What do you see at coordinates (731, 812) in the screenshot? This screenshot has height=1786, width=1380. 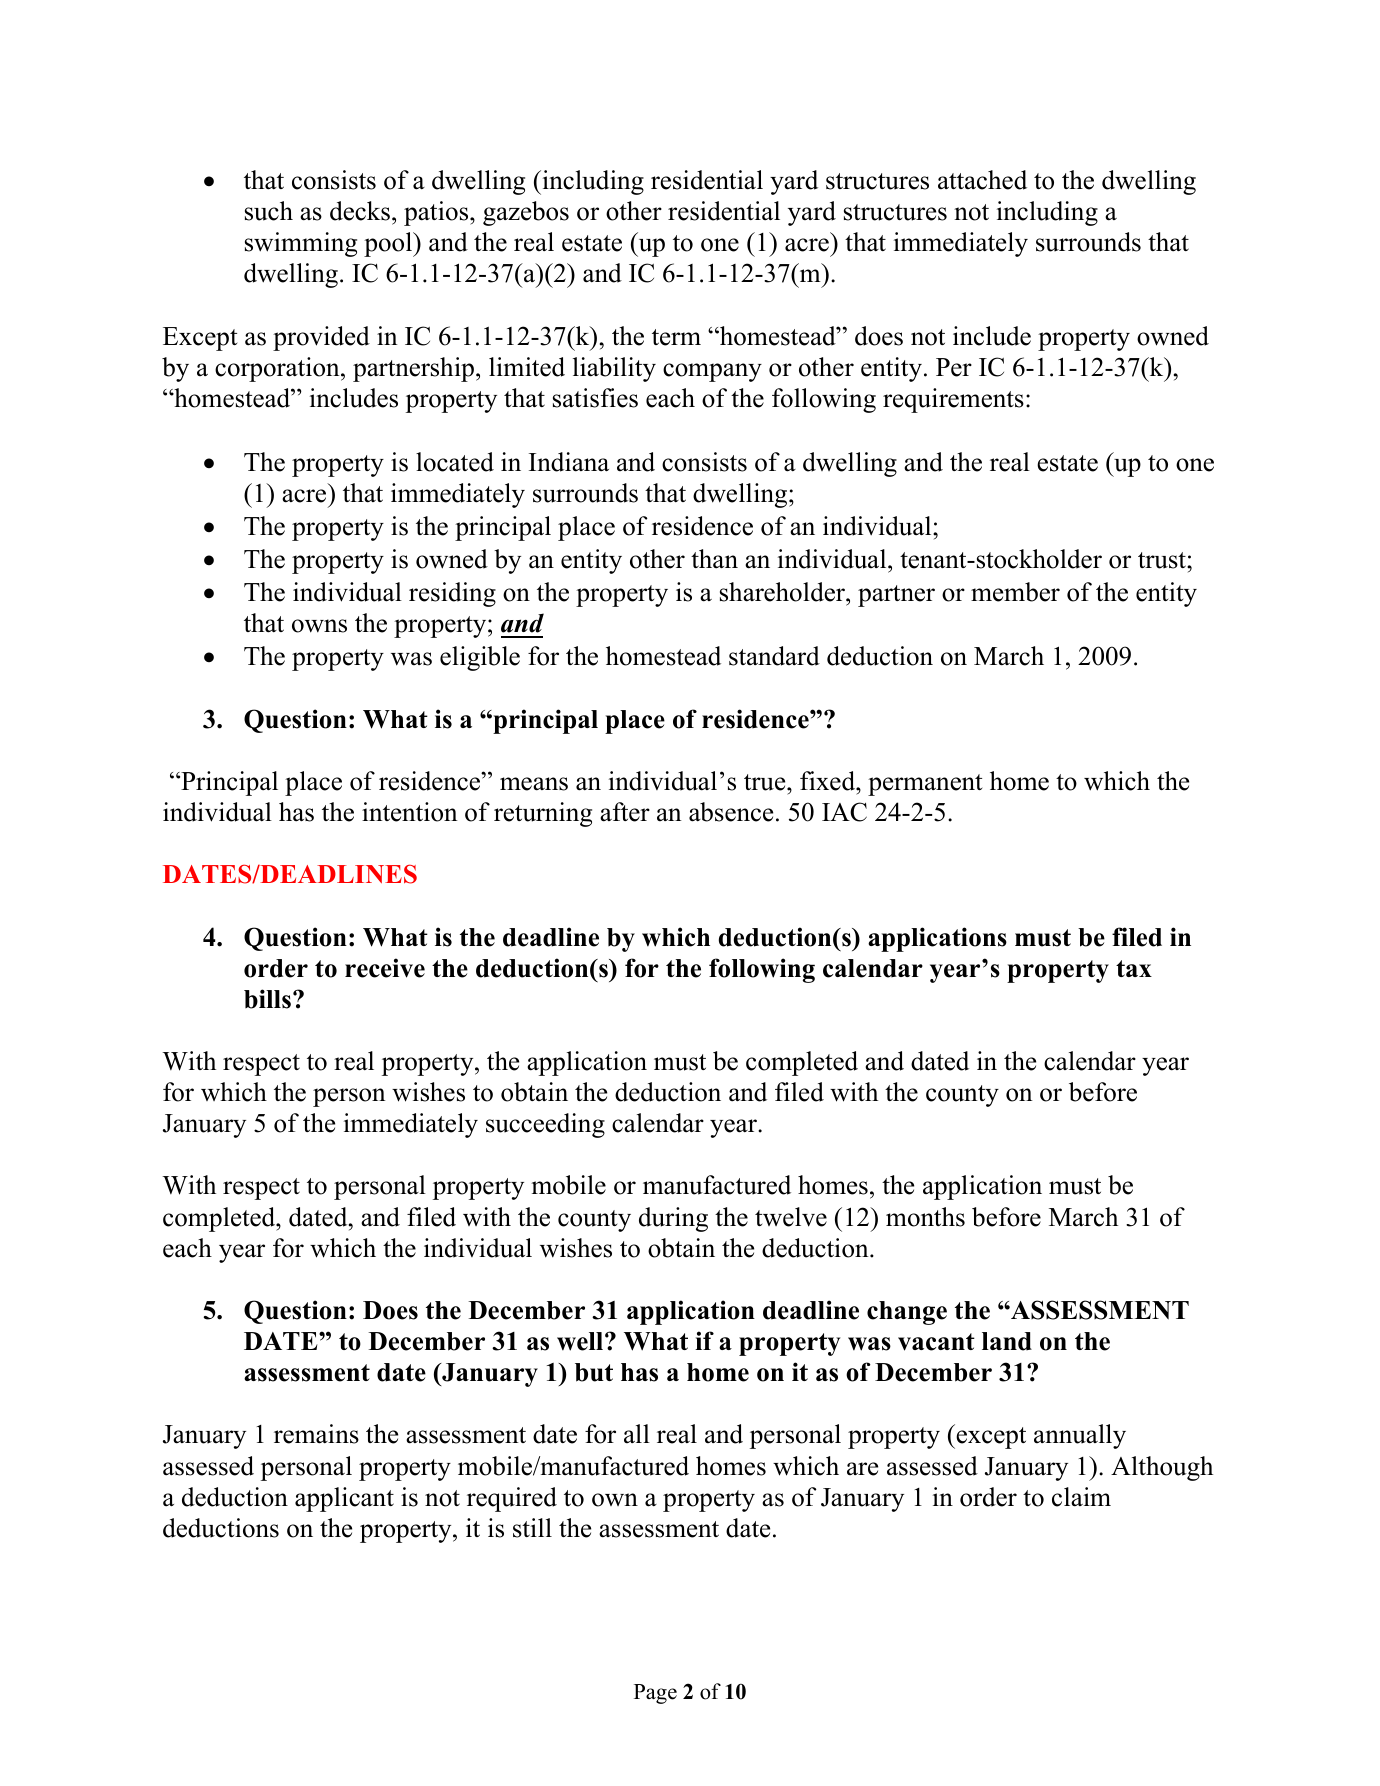 I see `absence` at bounding box center [731, 812].
